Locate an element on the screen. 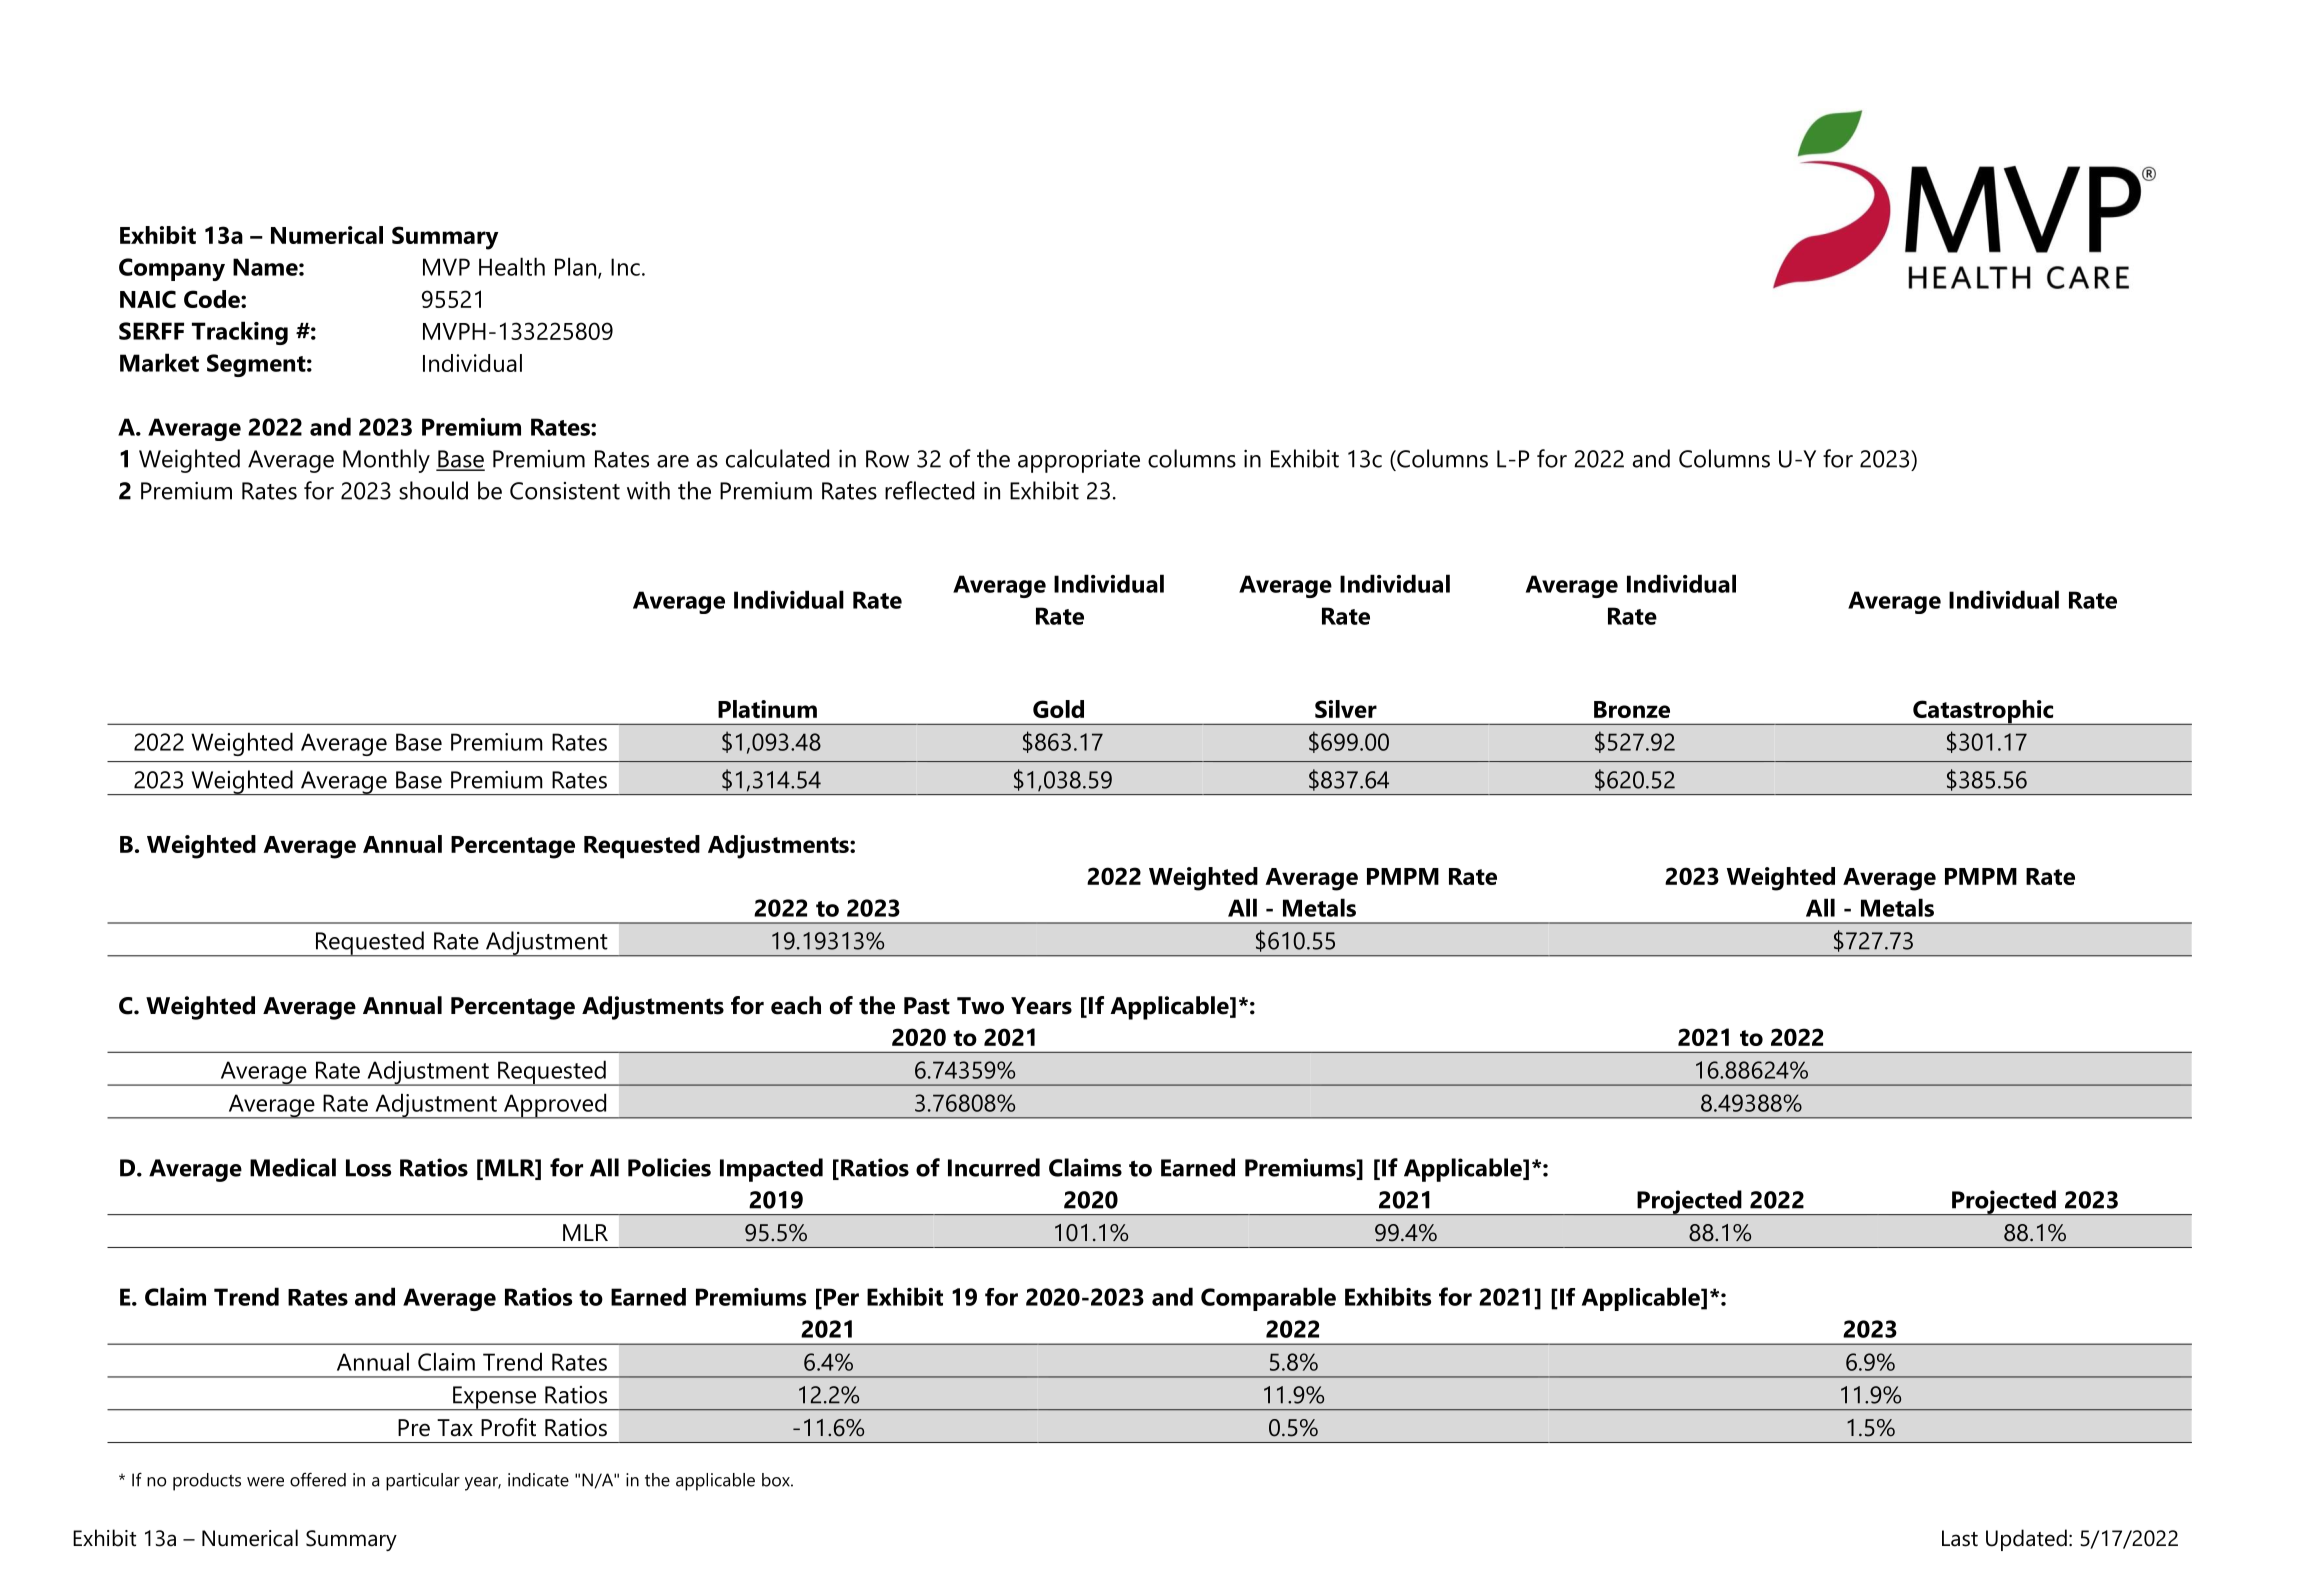 Image resolution: width=2299 pixels, height=1580 pixels. Incurred is located at coordinates (994, 1167).
